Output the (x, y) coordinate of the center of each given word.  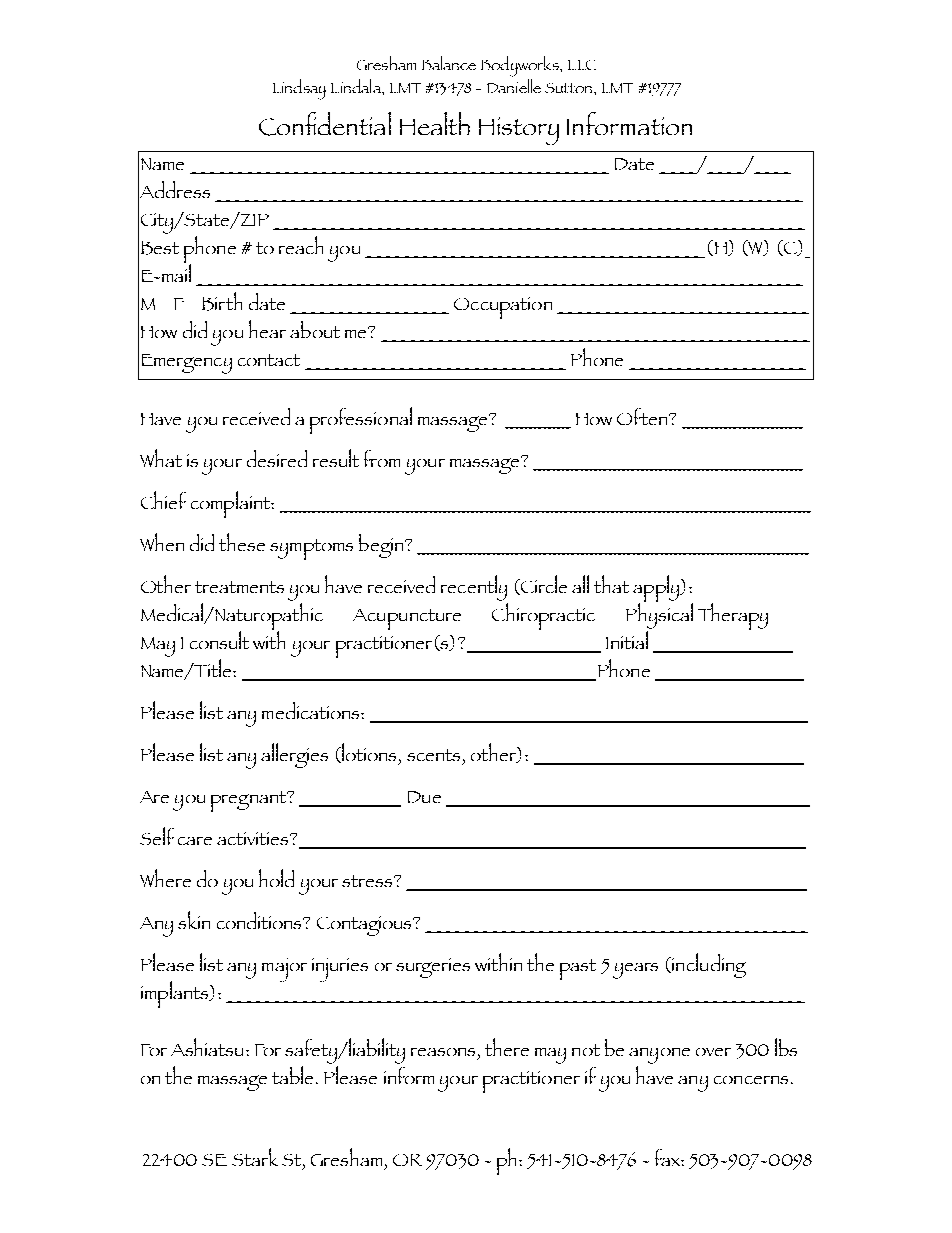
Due (424, 797)
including (708, 965)
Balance (449, 63)
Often (643, 416)
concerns (751, 1080)
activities (254, 838)
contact (269, 360)
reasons (443, 1052)
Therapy (733, 616)
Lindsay (299, 89)
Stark (255, 1157)
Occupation (503, 308)
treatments (239, 587)
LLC (582, 65)
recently (474, 588)
